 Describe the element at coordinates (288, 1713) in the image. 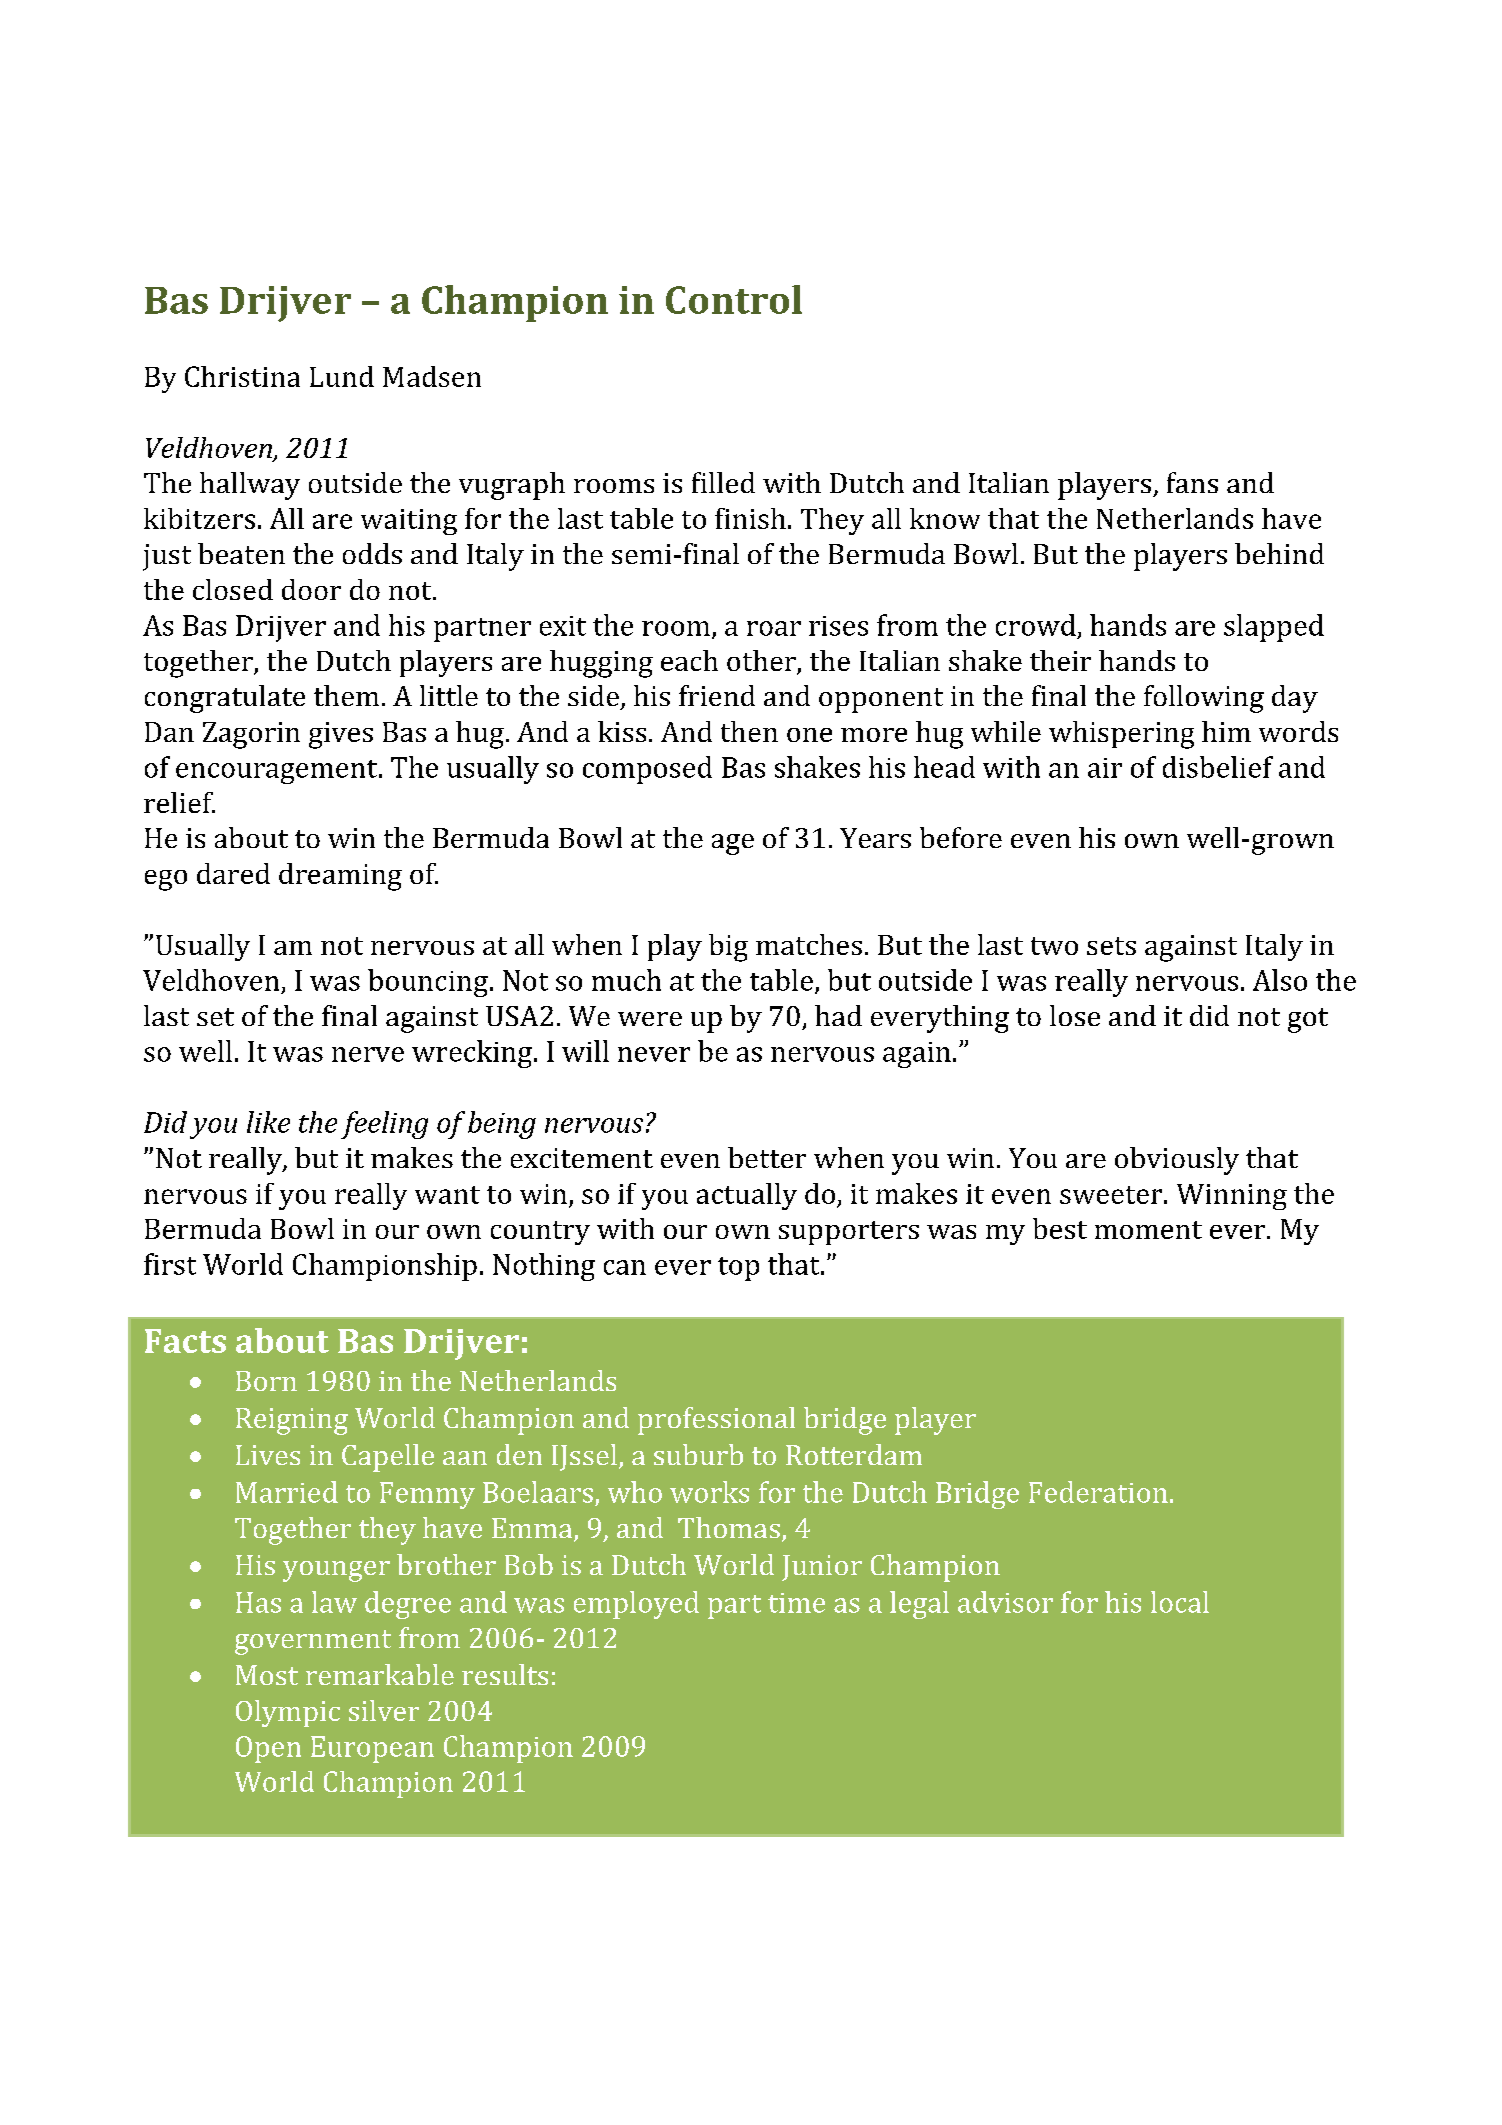

I see `Olympic` at that location.
